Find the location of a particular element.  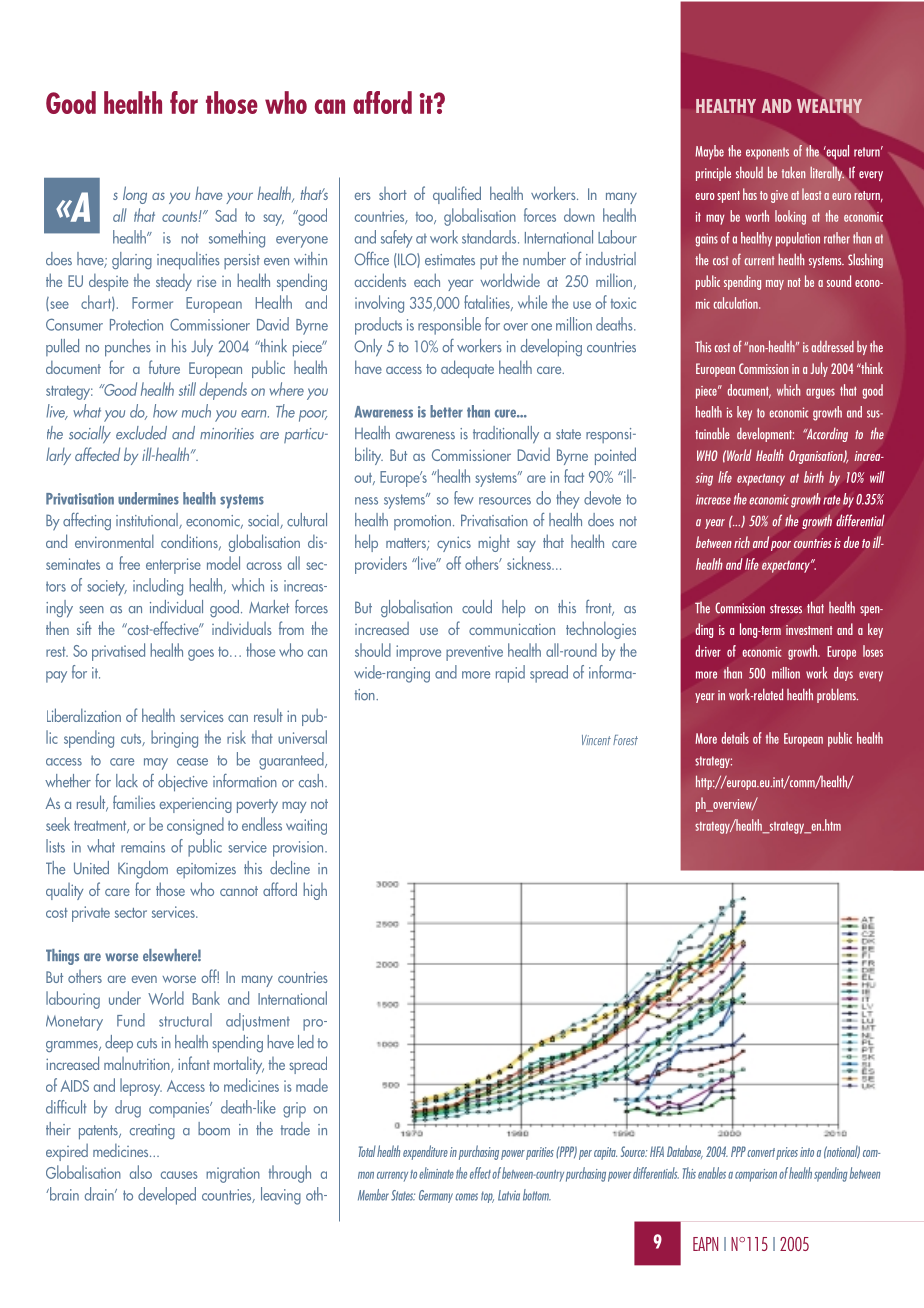

investment is located at coordinates (809, 630).
